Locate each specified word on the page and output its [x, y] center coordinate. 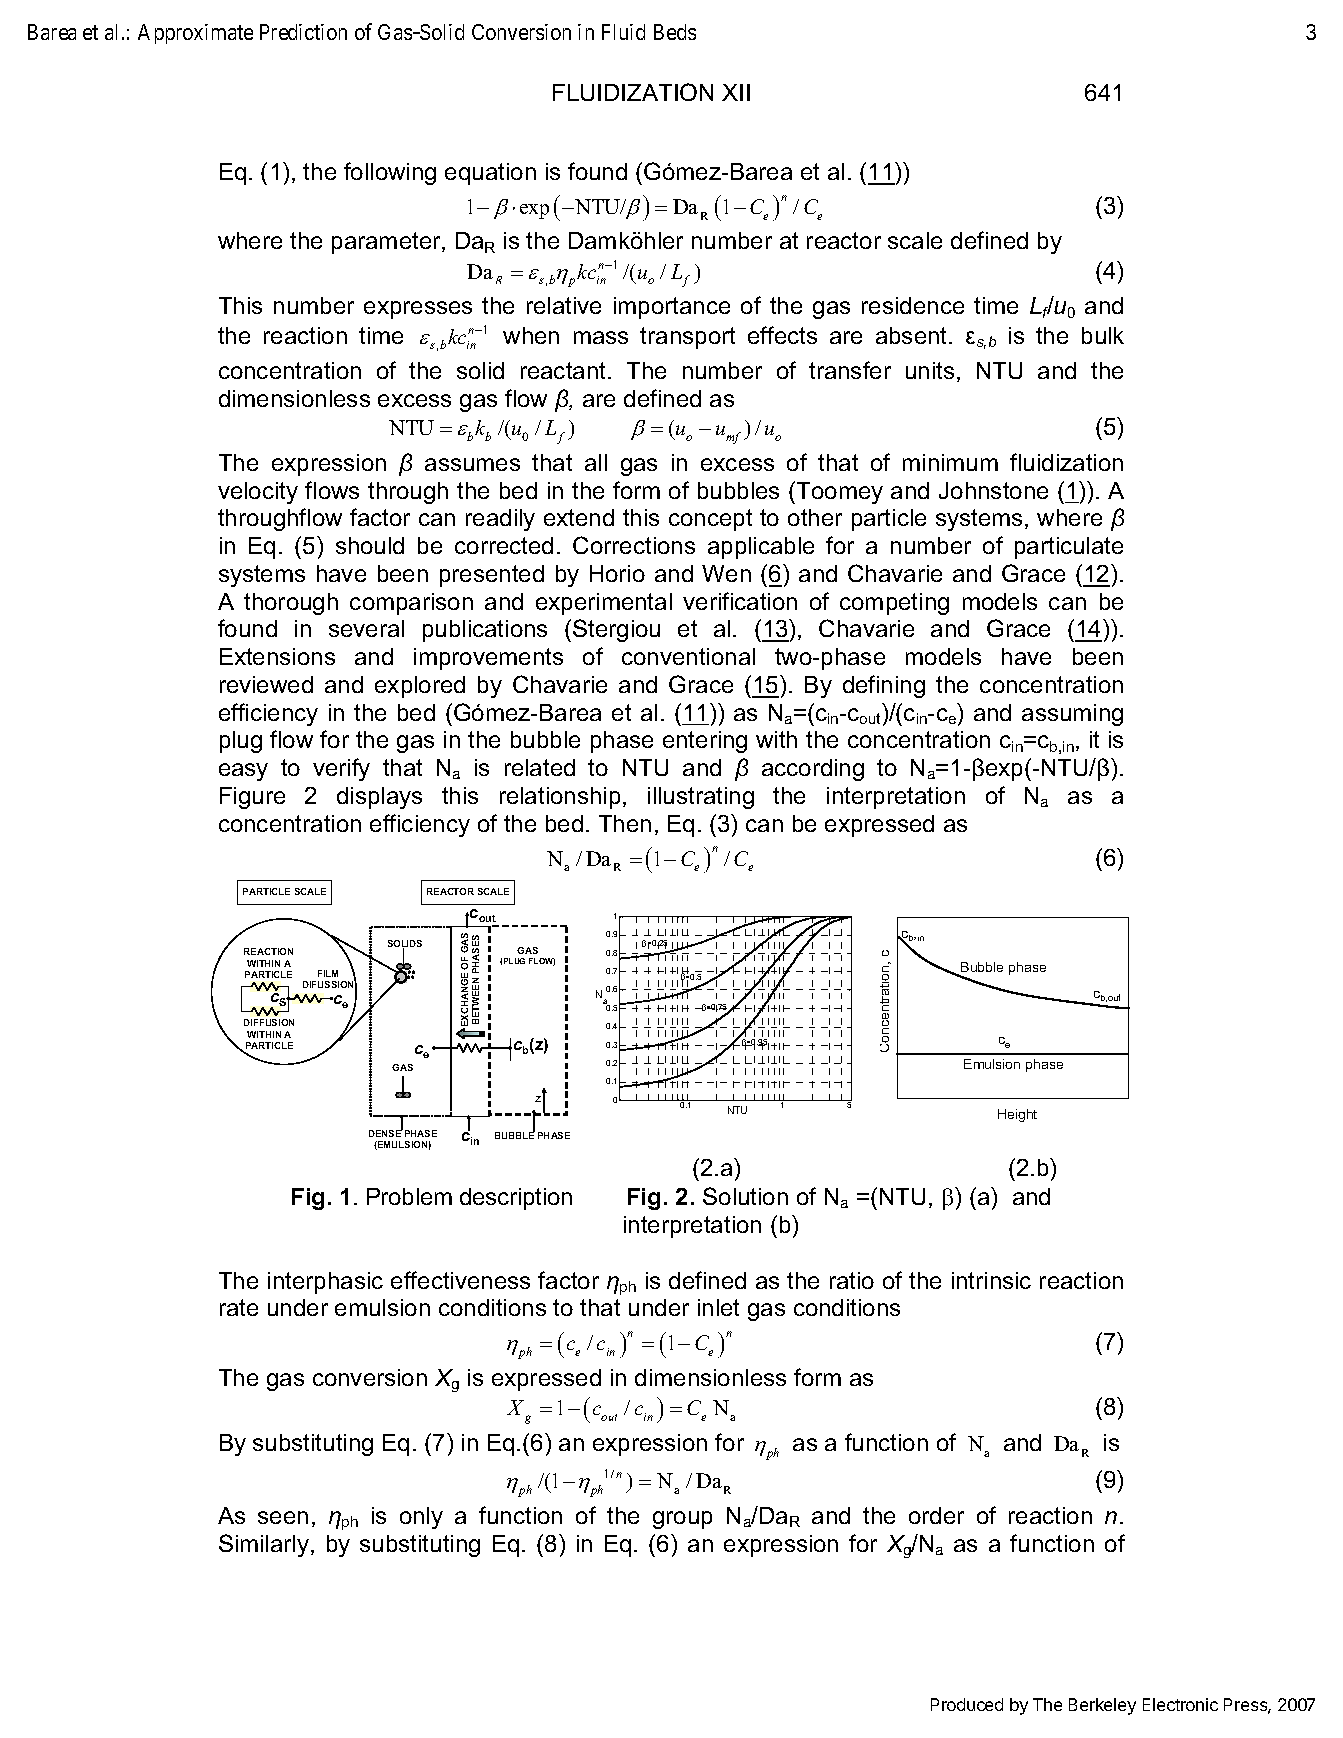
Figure [252, 798]
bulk [1103, 335]
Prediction [303, 32]
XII [736, 92]
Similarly [264, 1545]
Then [625, 823]
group [682, 1520]
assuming [1072, 715]
